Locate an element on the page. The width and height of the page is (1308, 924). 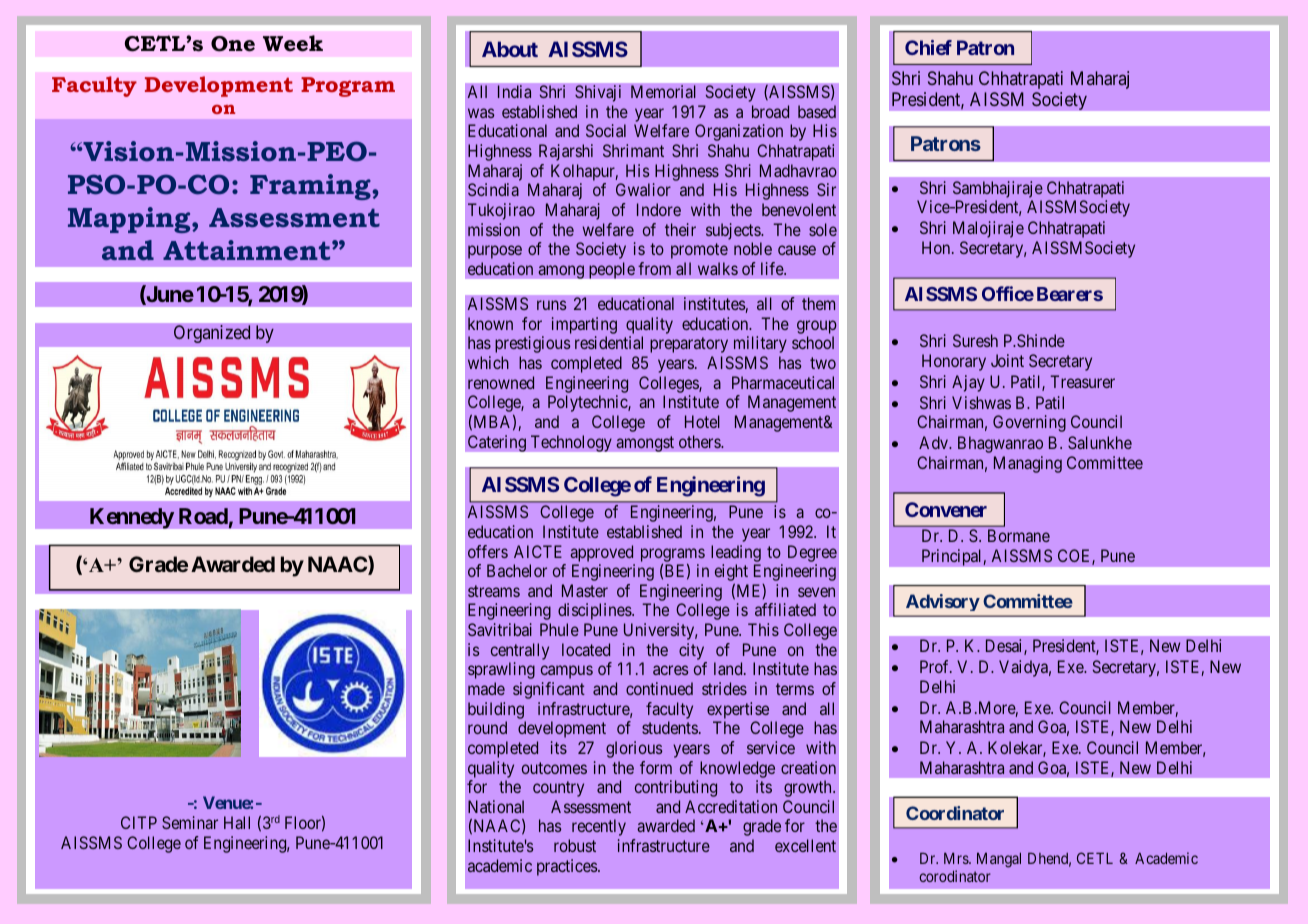
others is located at coordinates (700, 441).
